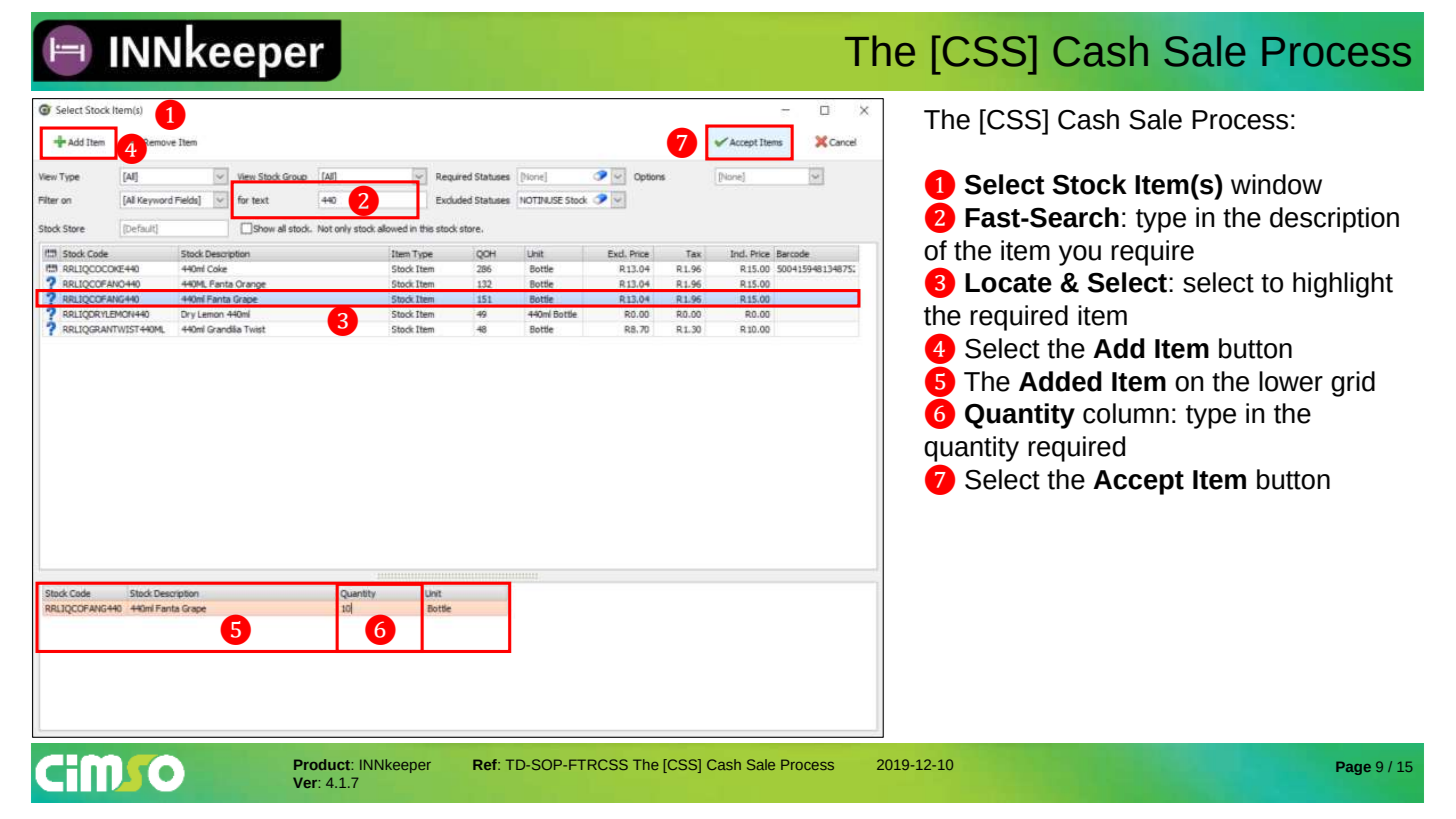 Image resolution: width=1456 pixels, height=819 pixels. I want to click on Accept, so click(1138, 482).
